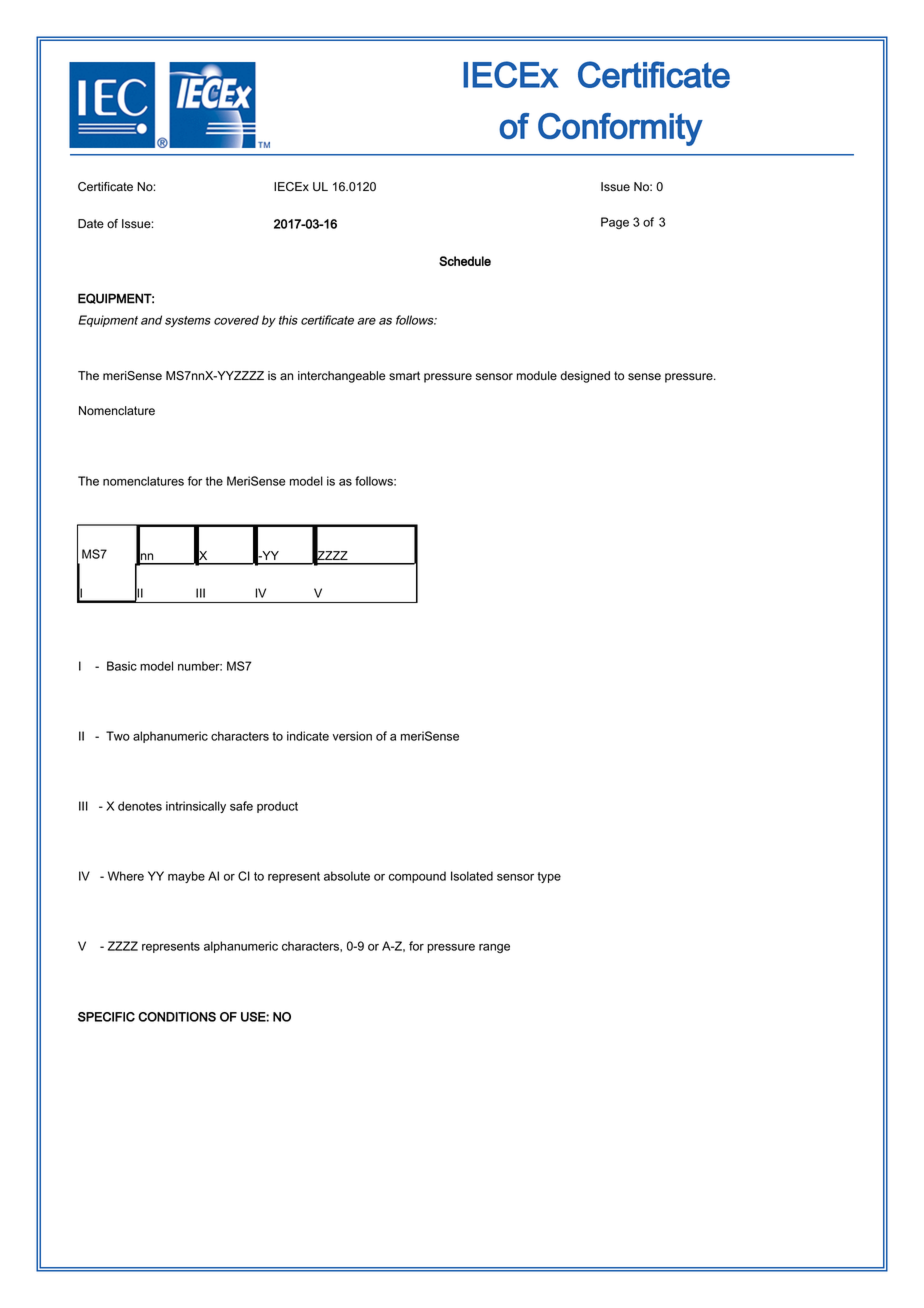 The height and width of the screenshot is (1308, 924). What do you see at coordinates (177, 1017) in the screenshot?
I see `CONDITIONS` at bounding box center [177, 1017].
